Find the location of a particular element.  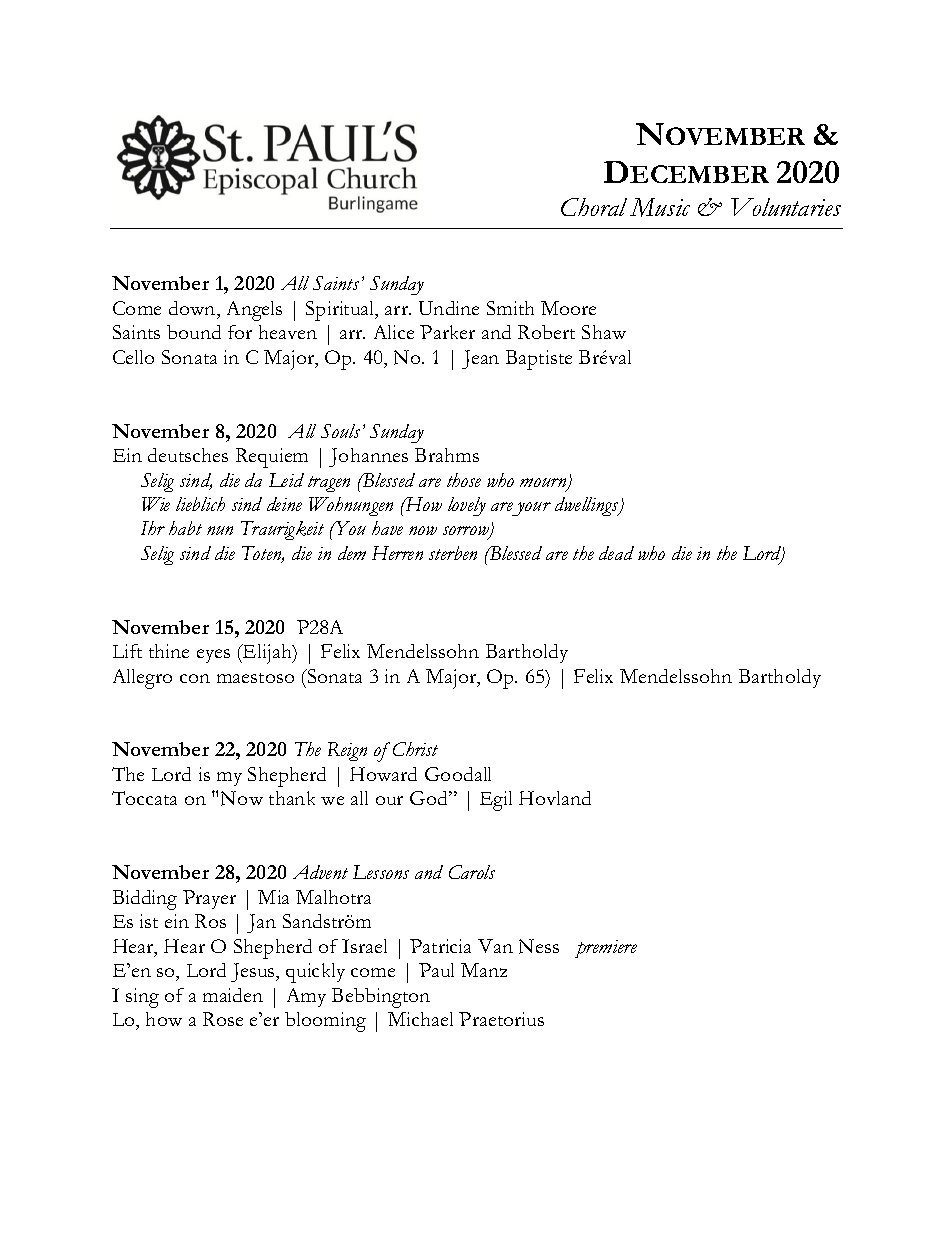

maiden is located at coordinates (233, 995).
